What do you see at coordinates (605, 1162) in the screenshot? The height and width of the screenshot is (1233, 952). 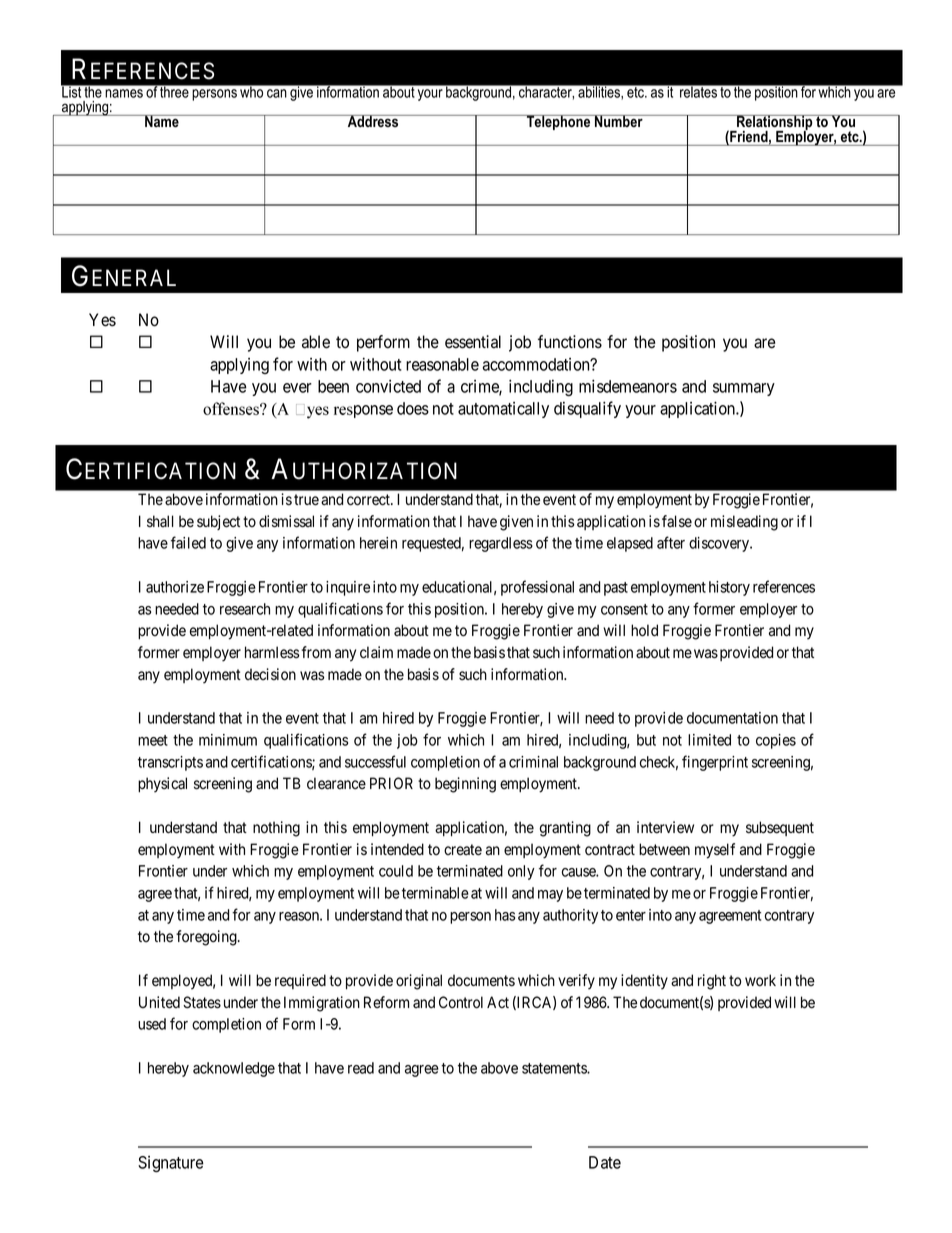 I see `Date` at bounding box center [605, 1162].
